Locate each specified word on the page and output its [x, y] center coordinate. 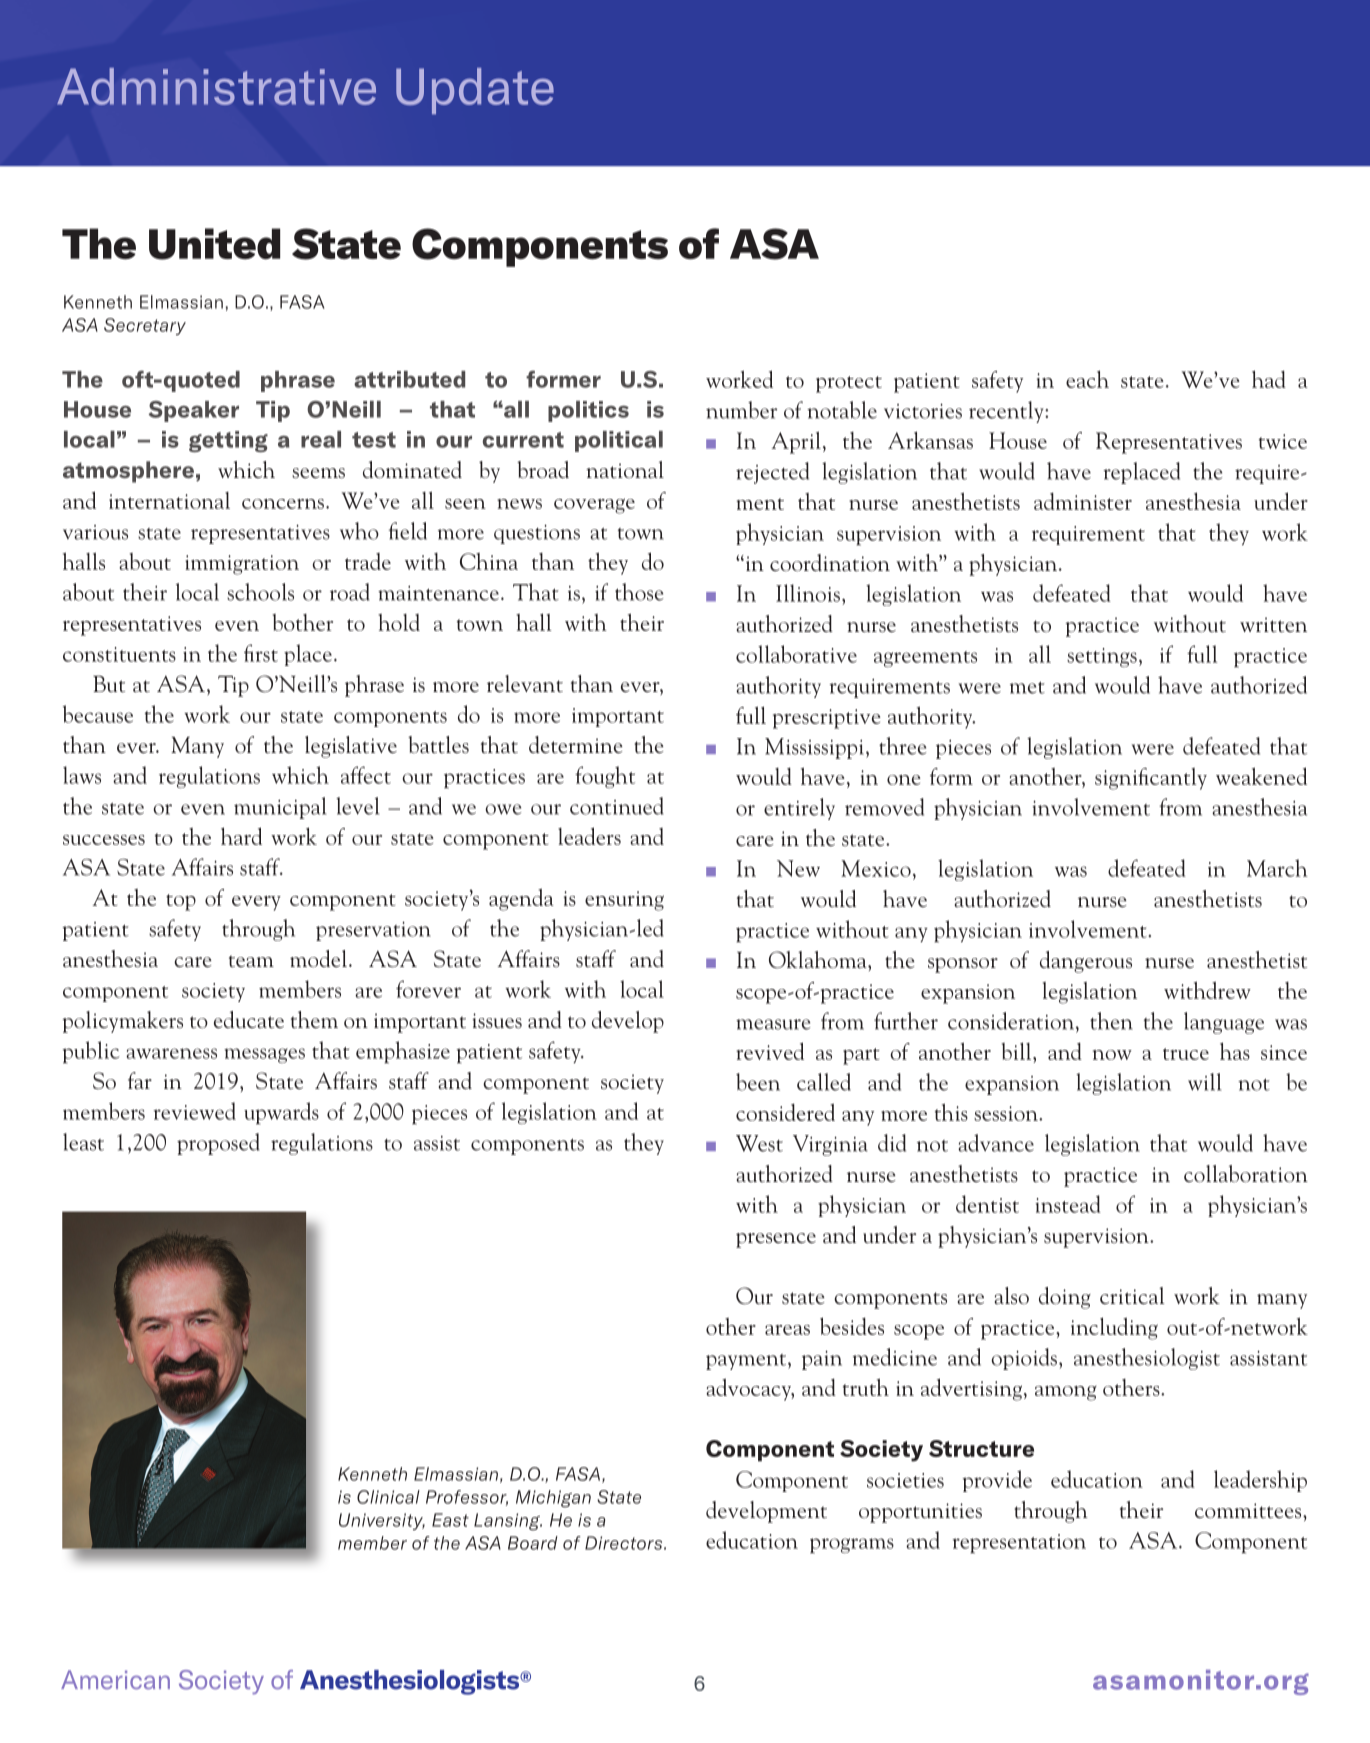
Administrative [216, 86]
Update [475, 91]
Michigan [553, 1499]
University [382, 1521]
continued [617, 806]
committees [1249, 1511]
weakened [1261, 776]
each [1087, 379]
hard [241, 836]
